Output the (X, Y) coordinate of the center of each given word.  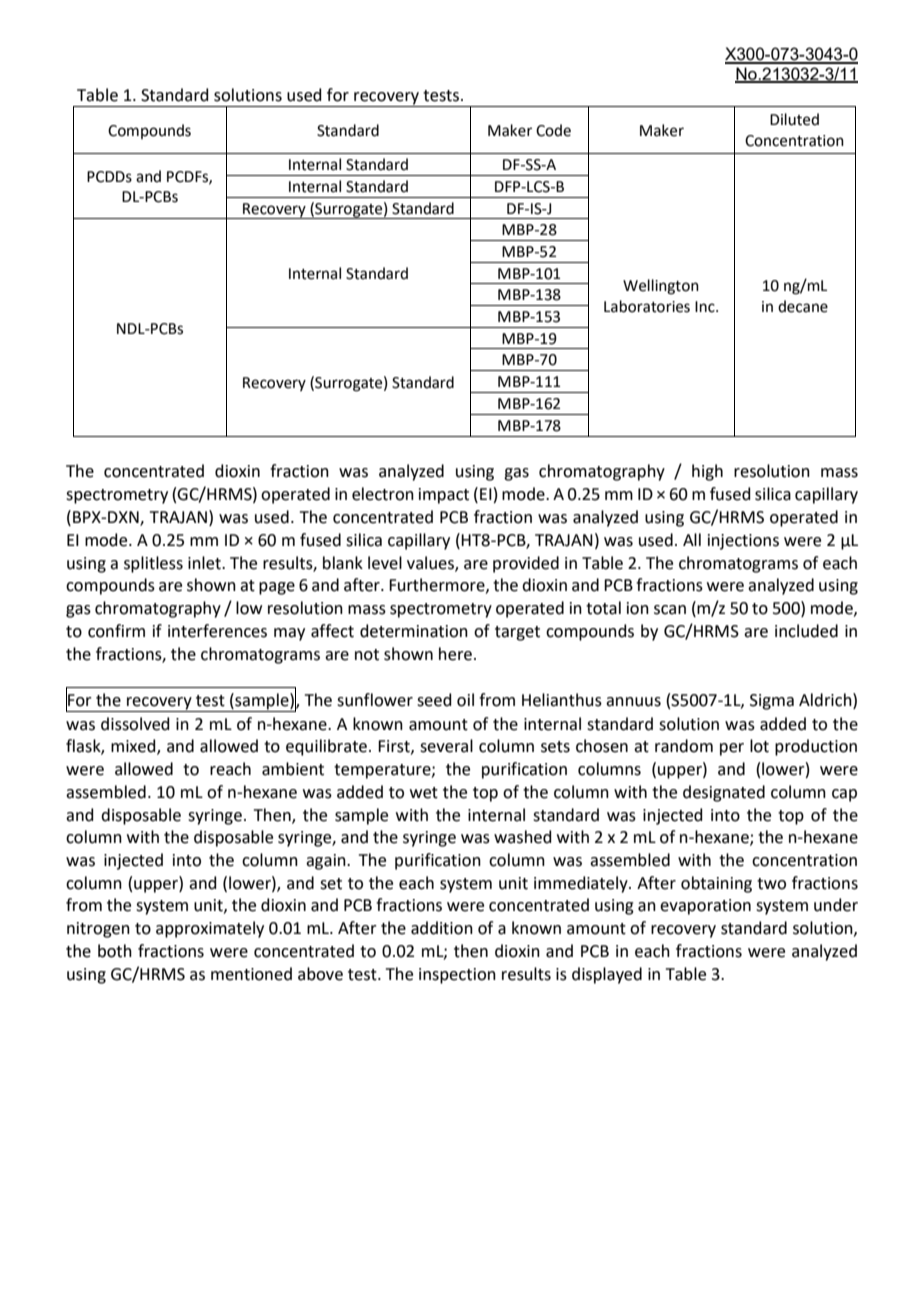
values (431, 563)
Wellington (661, 287)
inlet (205, 563)
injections (743, 542)
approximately (210, 929)
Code (553, 130)
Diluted (794, 119)
